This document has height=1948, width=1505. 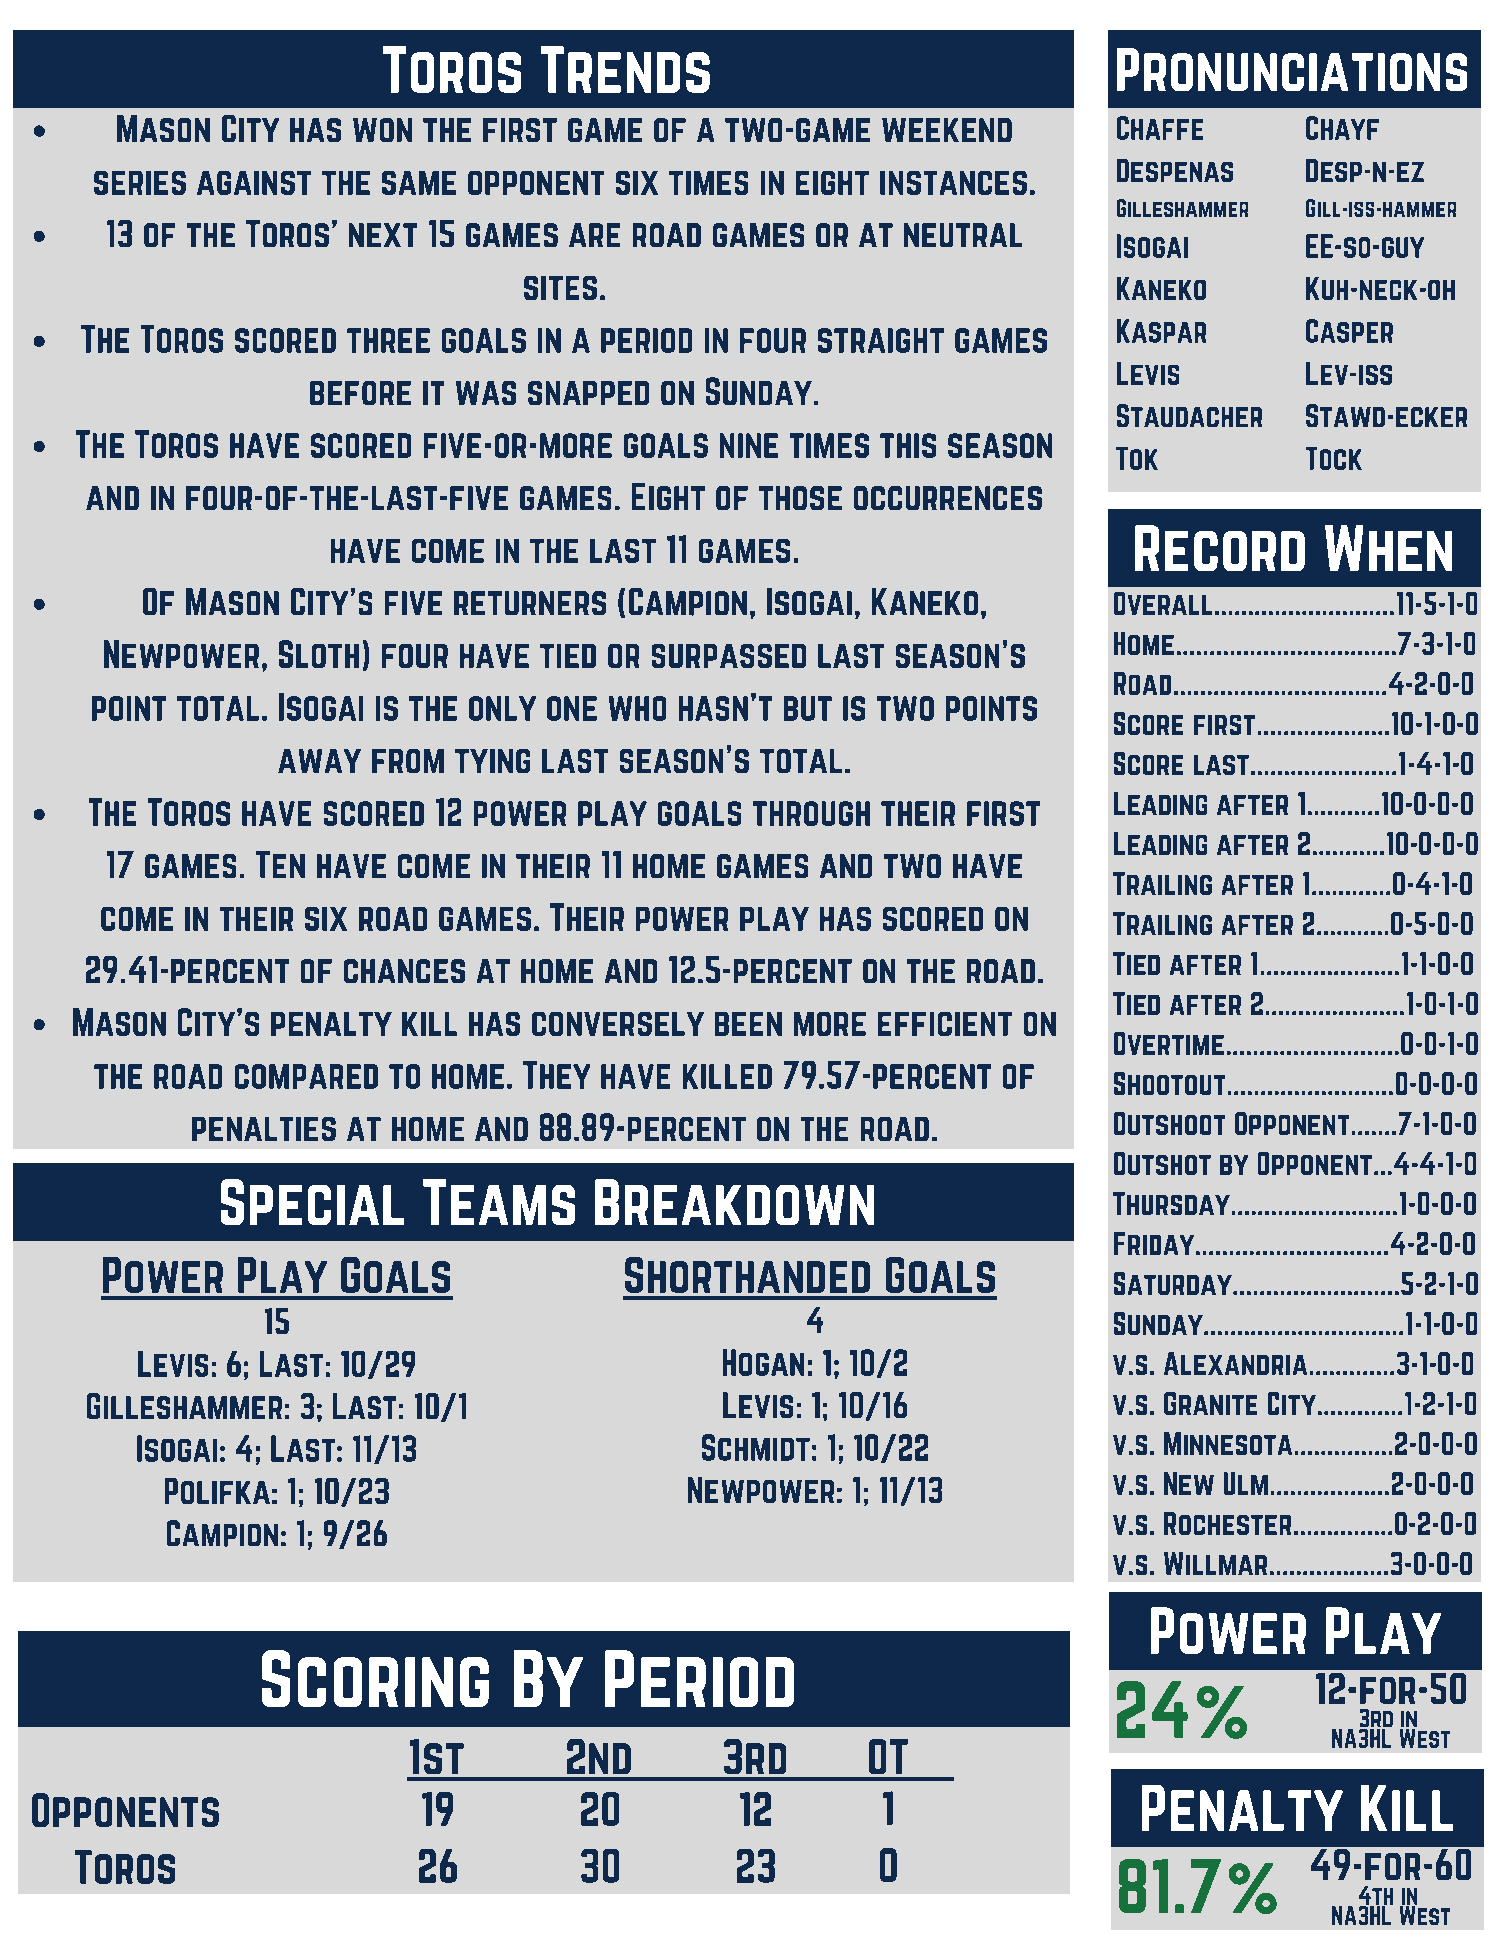 What do you see at coordinates (1292, 69) in the document?
I see `Pronunciations` at bounding box center [1292, 69].
